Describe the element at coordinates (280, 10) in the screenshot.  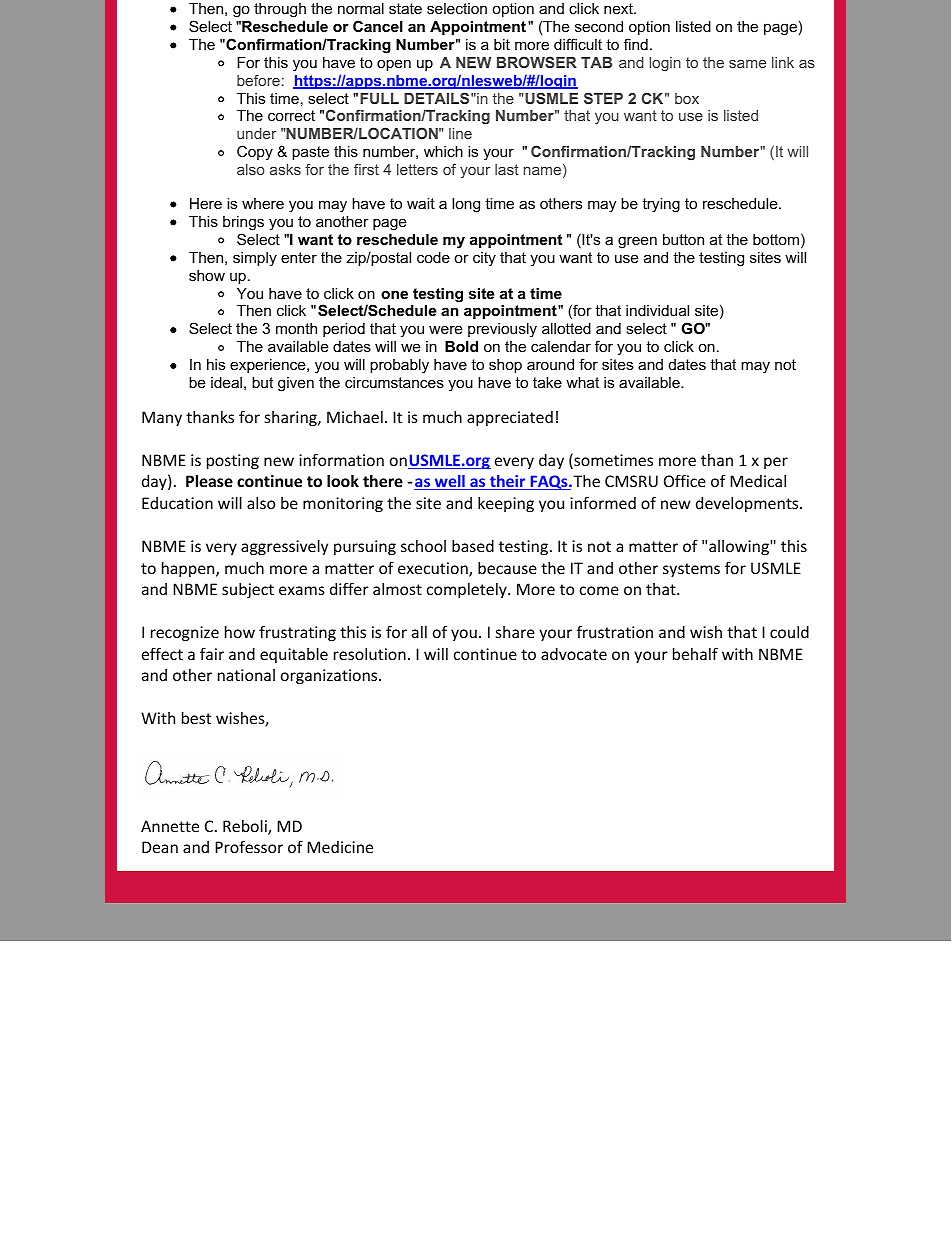
I see `through` at that location.
